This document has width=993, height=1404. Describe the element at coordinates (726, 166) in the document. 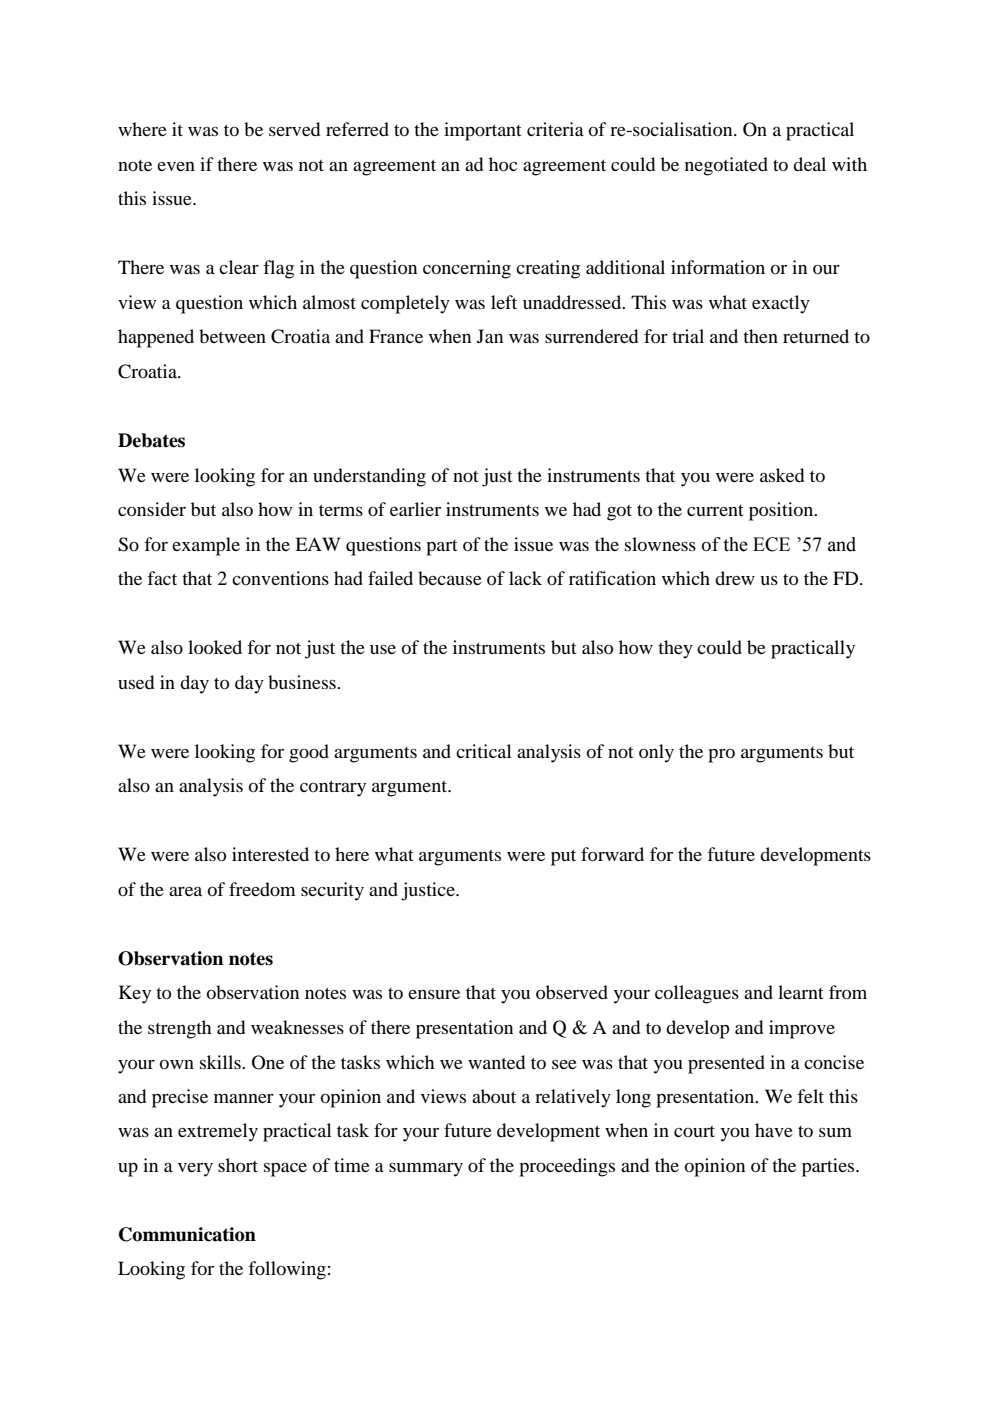

I see `negotiated` at that location.
